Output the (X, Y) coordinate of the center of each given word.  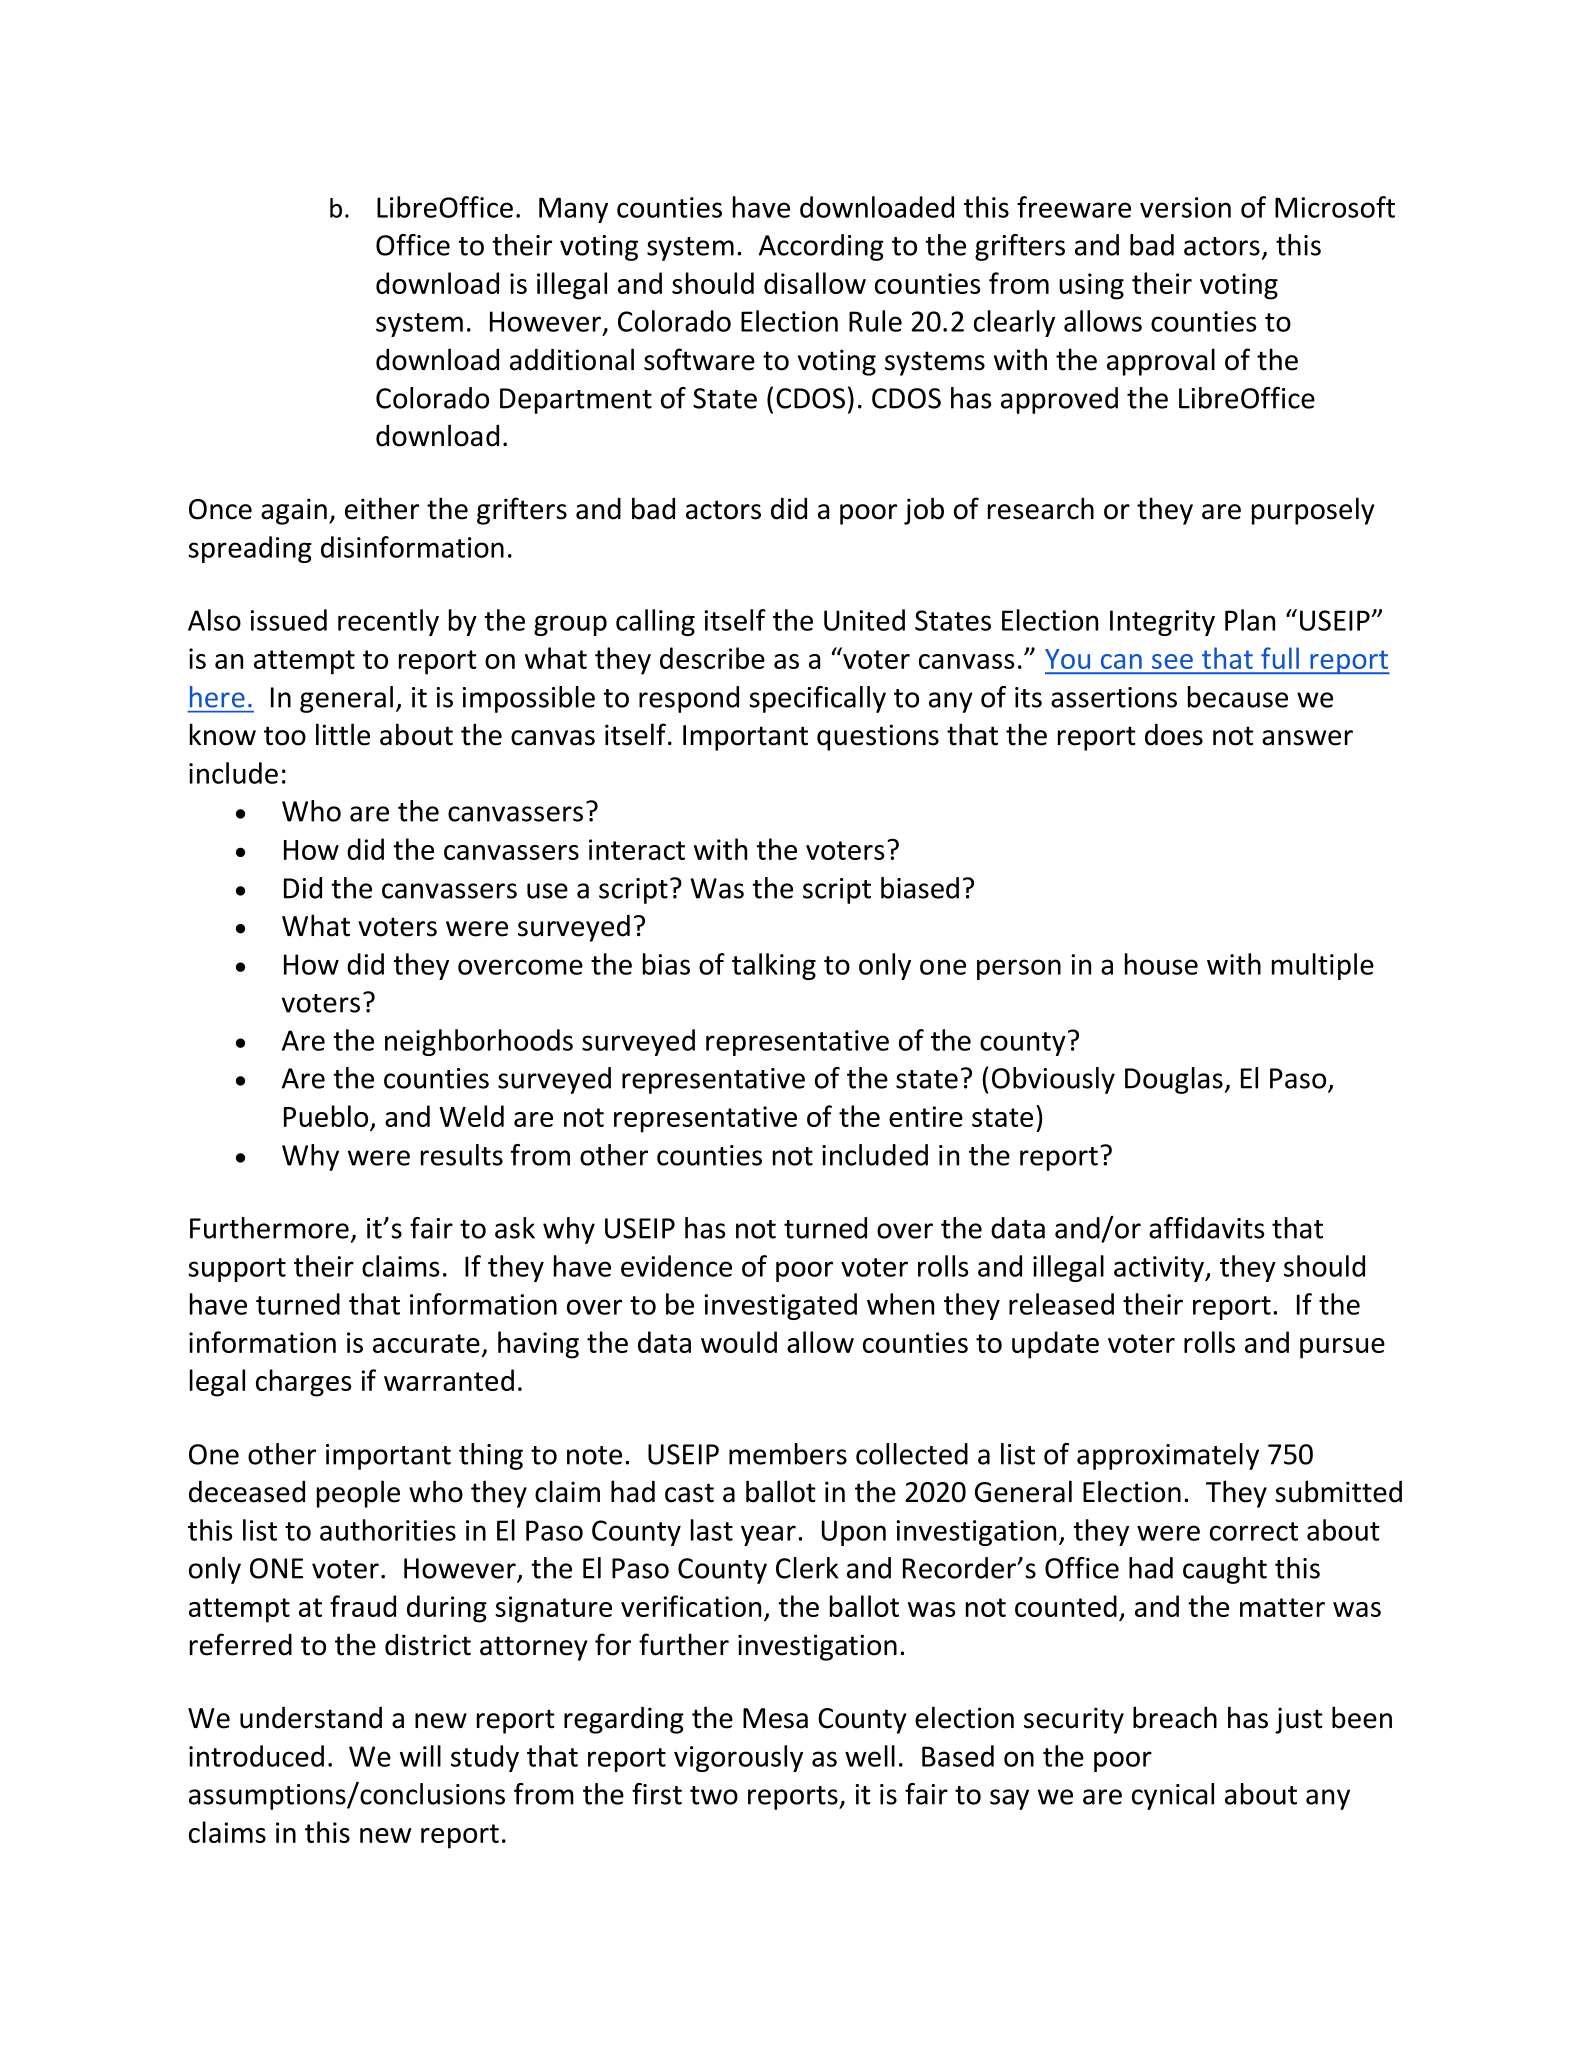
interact (637, 849)
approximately (1168, 1456)
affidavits (1206, 1228)
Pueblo (327, 1117)
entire (926, 1116)
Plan (1250, 620)
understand (311, 1718)
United (864, 620)
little (343, 734)
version (1185, 207)
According (821, 247)
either (382, 508)
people (358, 1494)
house (1161, 964)
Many (573, 210)
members (788, 1454)
